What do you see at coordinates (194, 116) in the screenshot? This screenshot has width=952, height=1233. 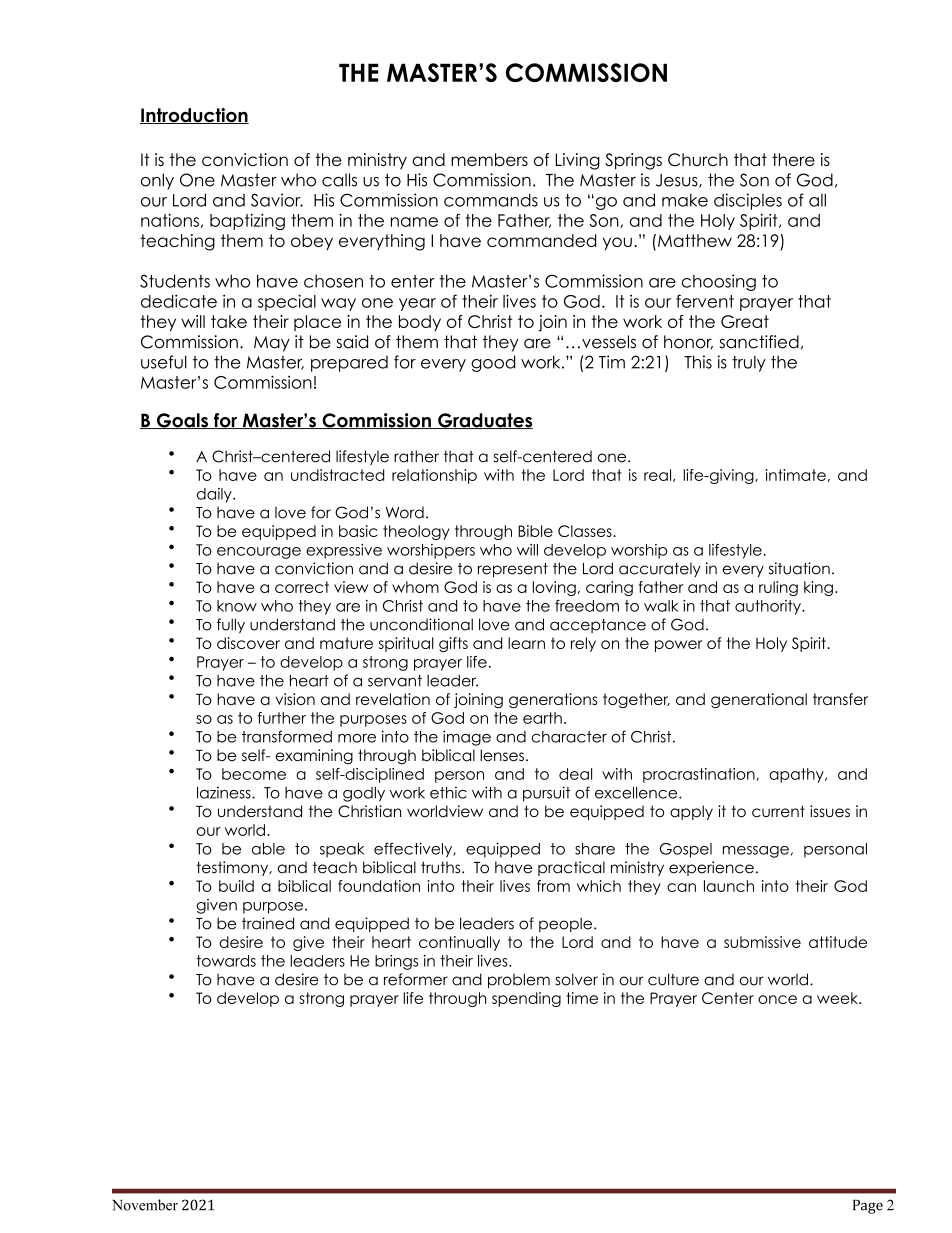 I see `Introduction` at bounding box center [194, 116].
